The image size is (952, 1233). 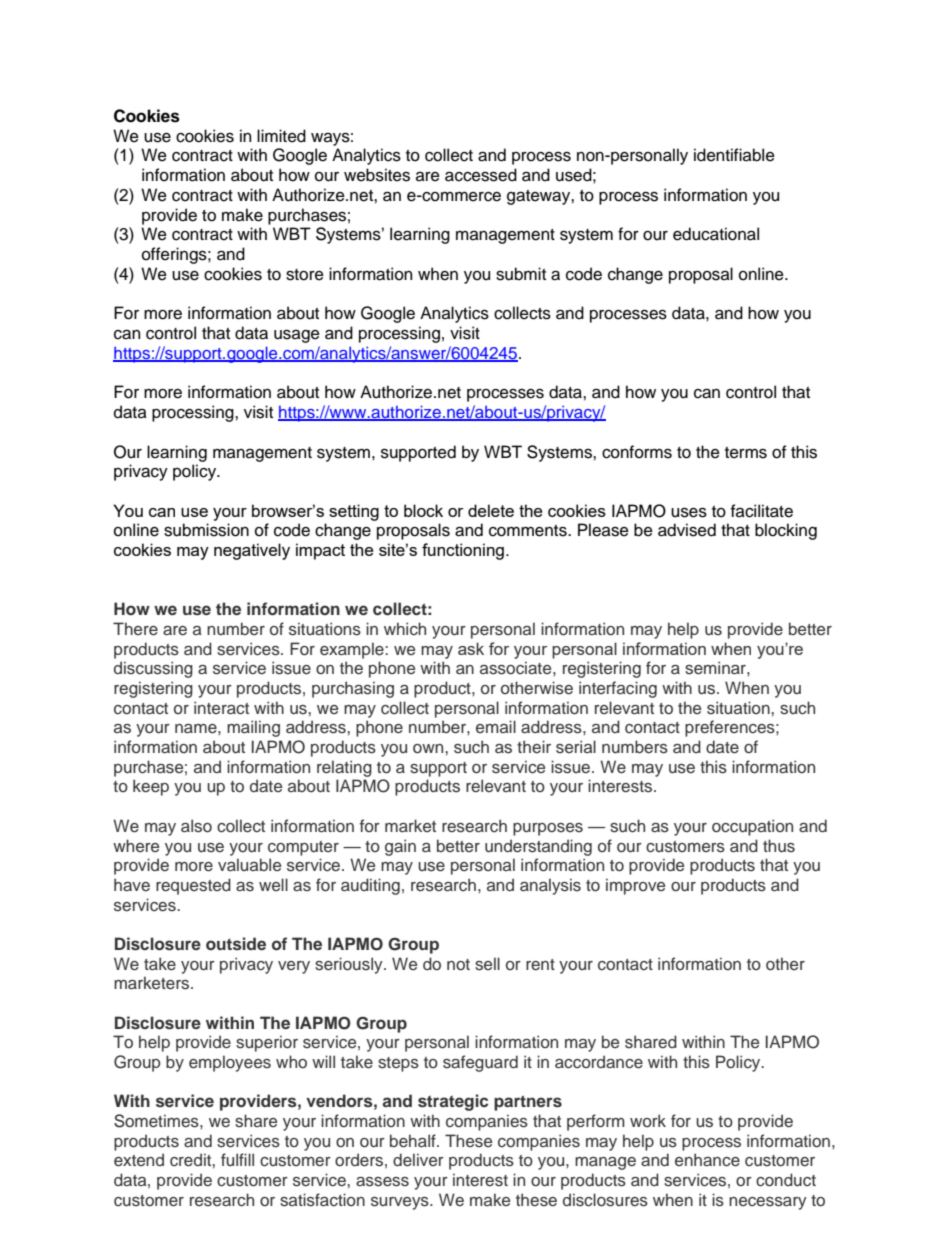 What do you see at coordinates (237, 1159) in the page?
I see `fulfill` at bounding box center [237, 1159].
